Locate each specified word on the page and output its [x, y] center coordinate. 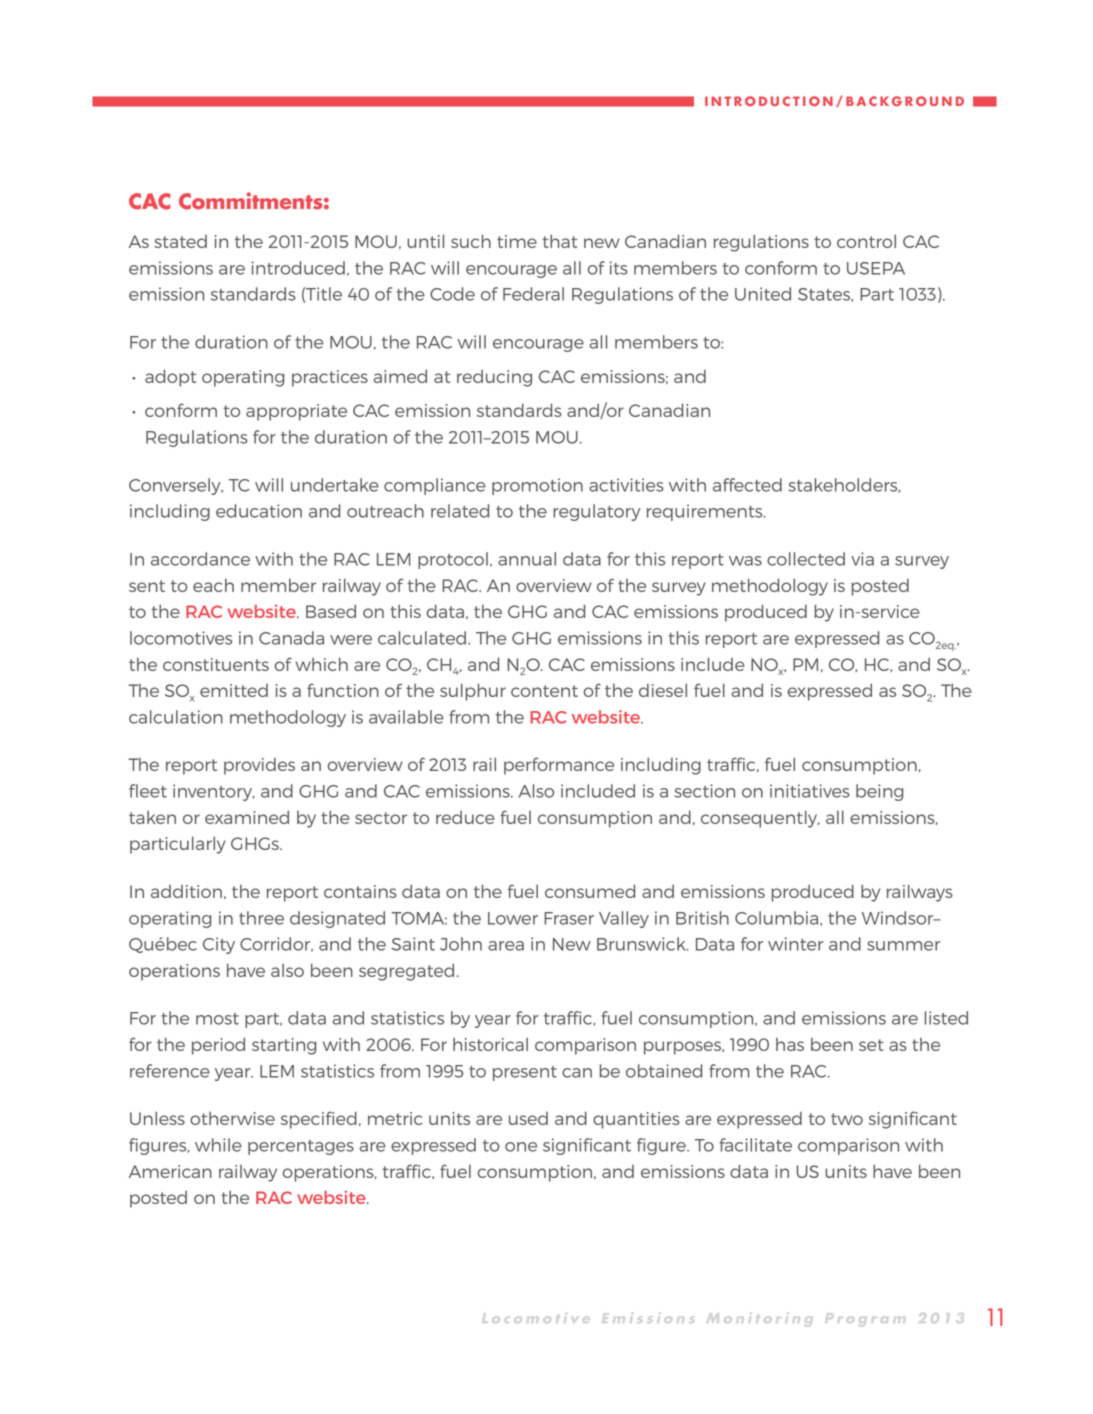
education [259, 511]
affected [747, 485]
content [544, 691]
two [847, 1119]
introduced [298, 268]
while [218, 1145]
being [879, 792]
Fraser [569, 918]
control [866, 241]
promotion [537, 486]
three [261, 918]
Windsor [899, 918]
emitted [234, 690]
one [521, 1147]
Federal [533, 294]
